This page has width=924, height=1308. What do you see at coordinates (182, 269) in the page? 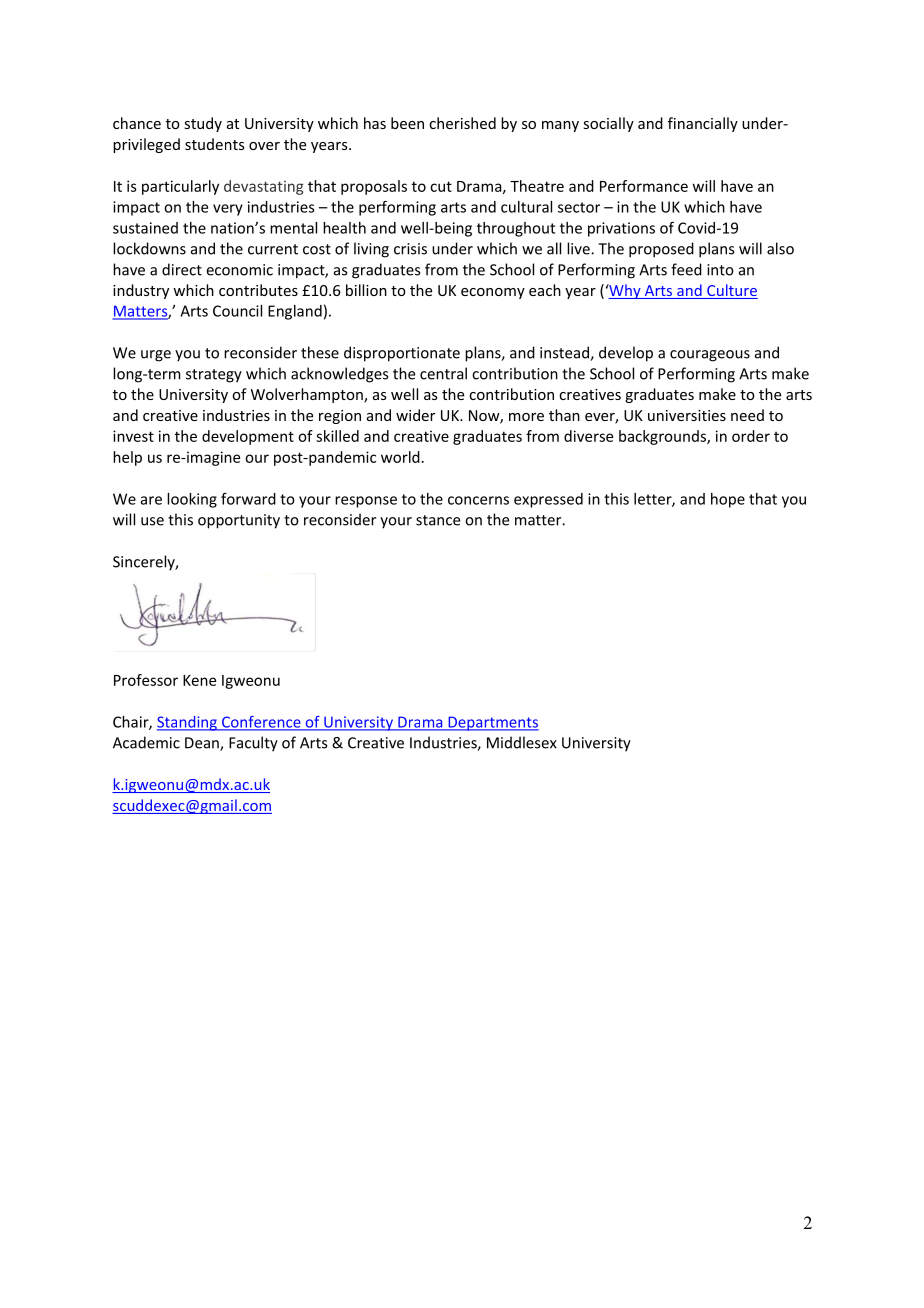
I see `direct` at bounding box center [182, 269].
